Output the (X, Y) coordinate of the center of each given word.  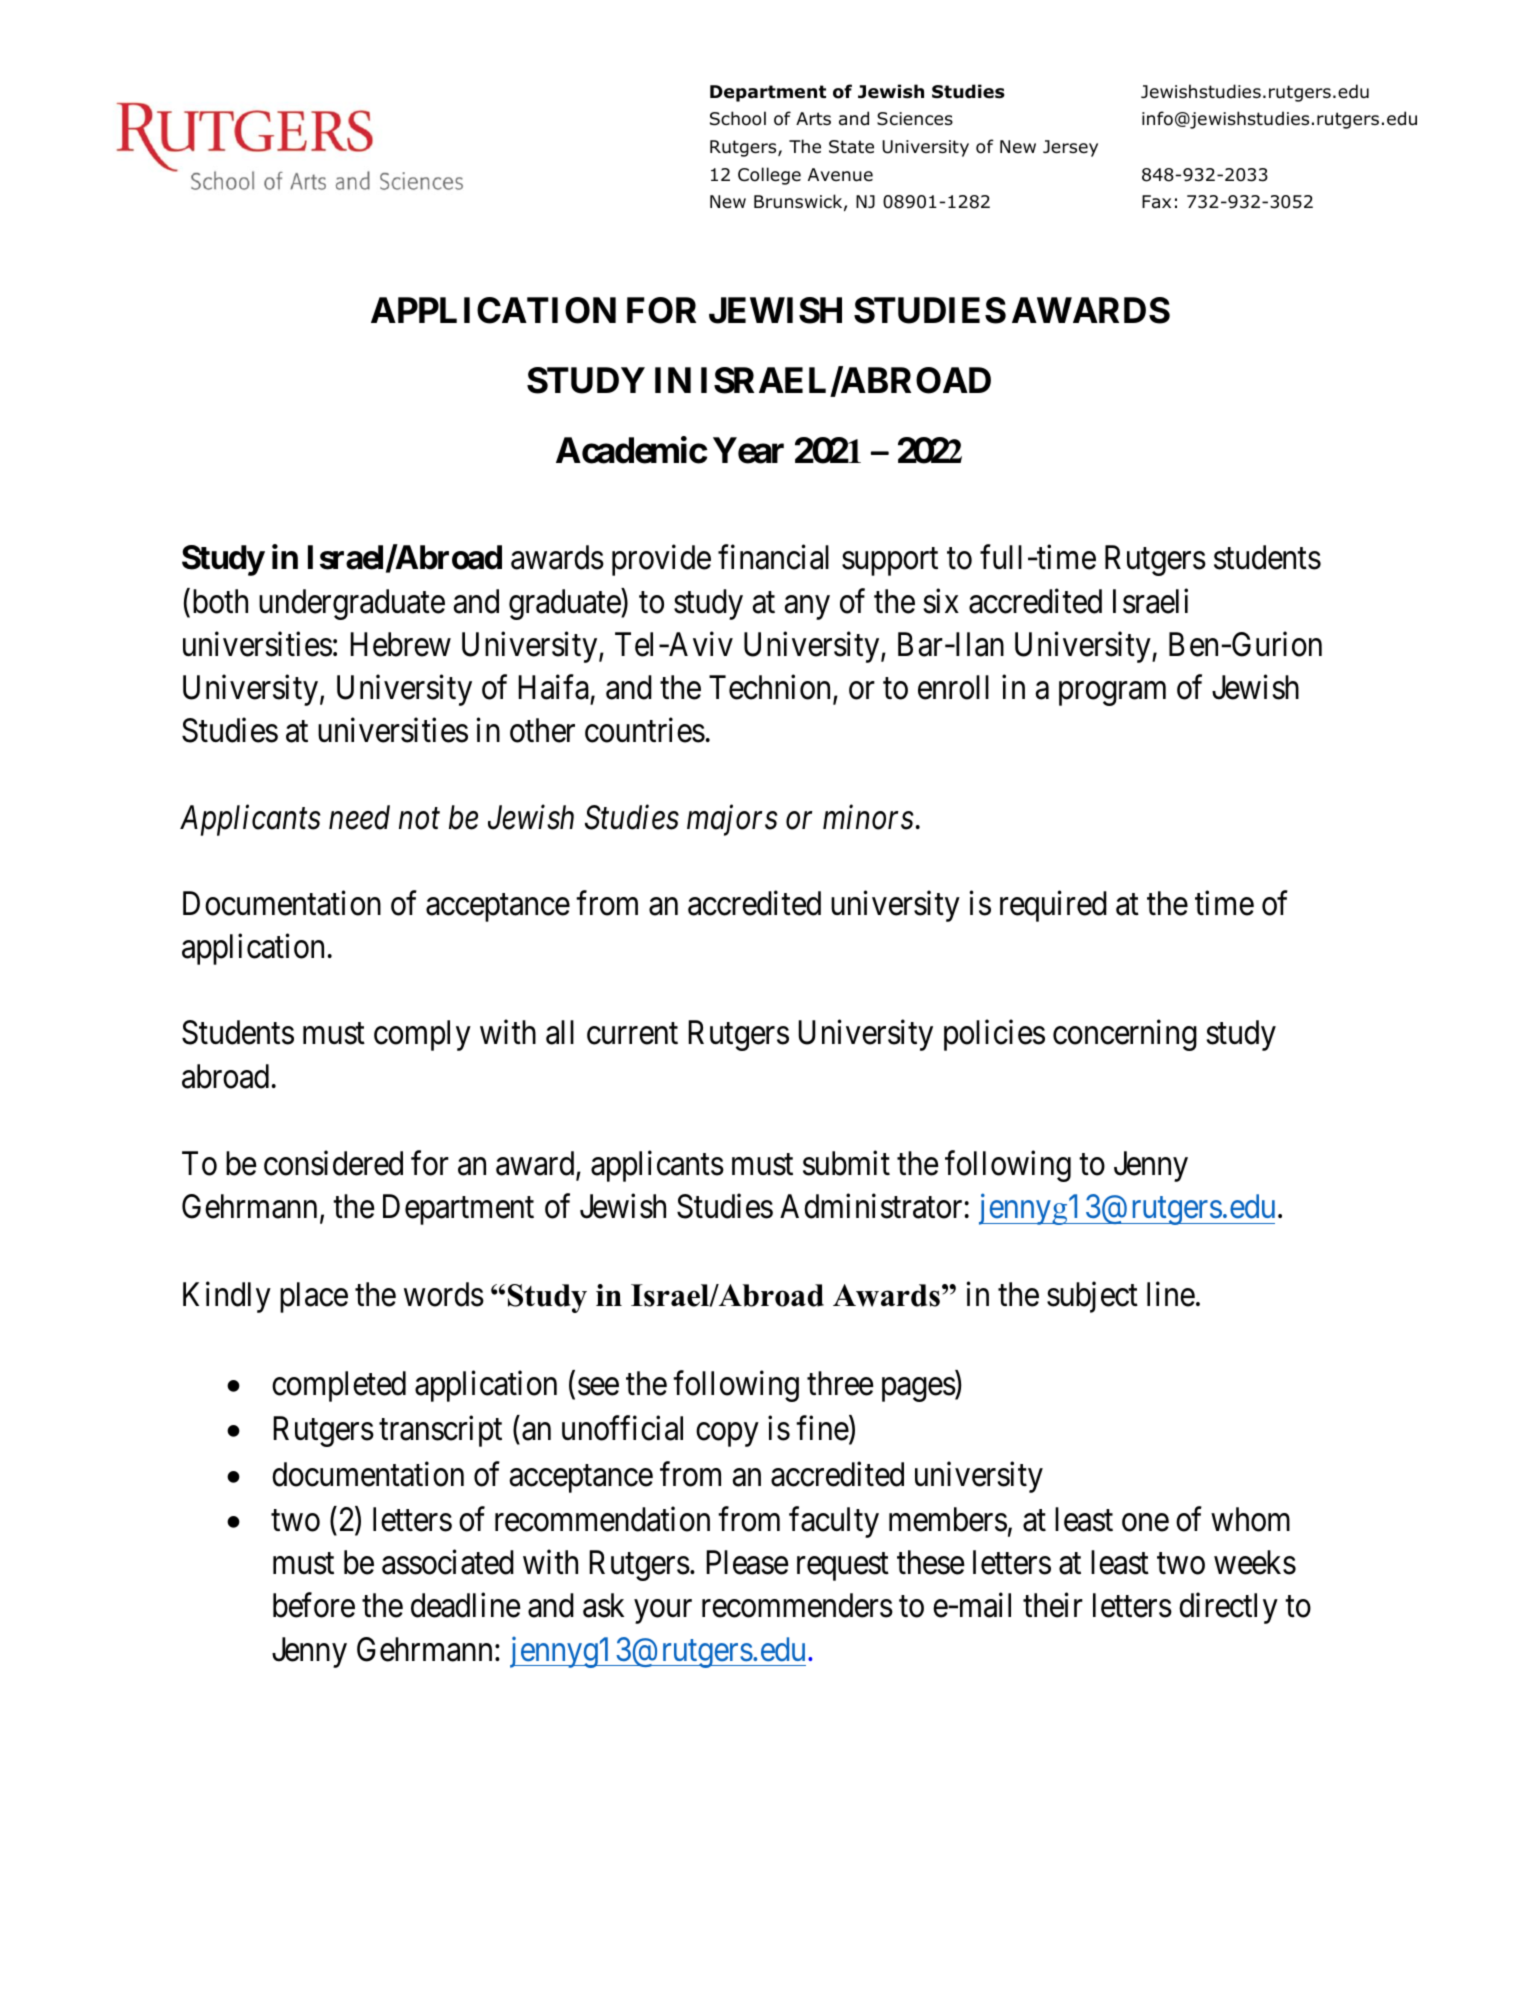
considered (333, 1163)
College (769, 176)
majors (732, 820)
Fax (1156, 202)
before (314, 1605)
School (738, 118)
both (218, 601)
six (941, 601)
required (1053, 906)
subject (1092, 1297)
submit (846, 1163)
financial (773, 557)
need (359, 817)
